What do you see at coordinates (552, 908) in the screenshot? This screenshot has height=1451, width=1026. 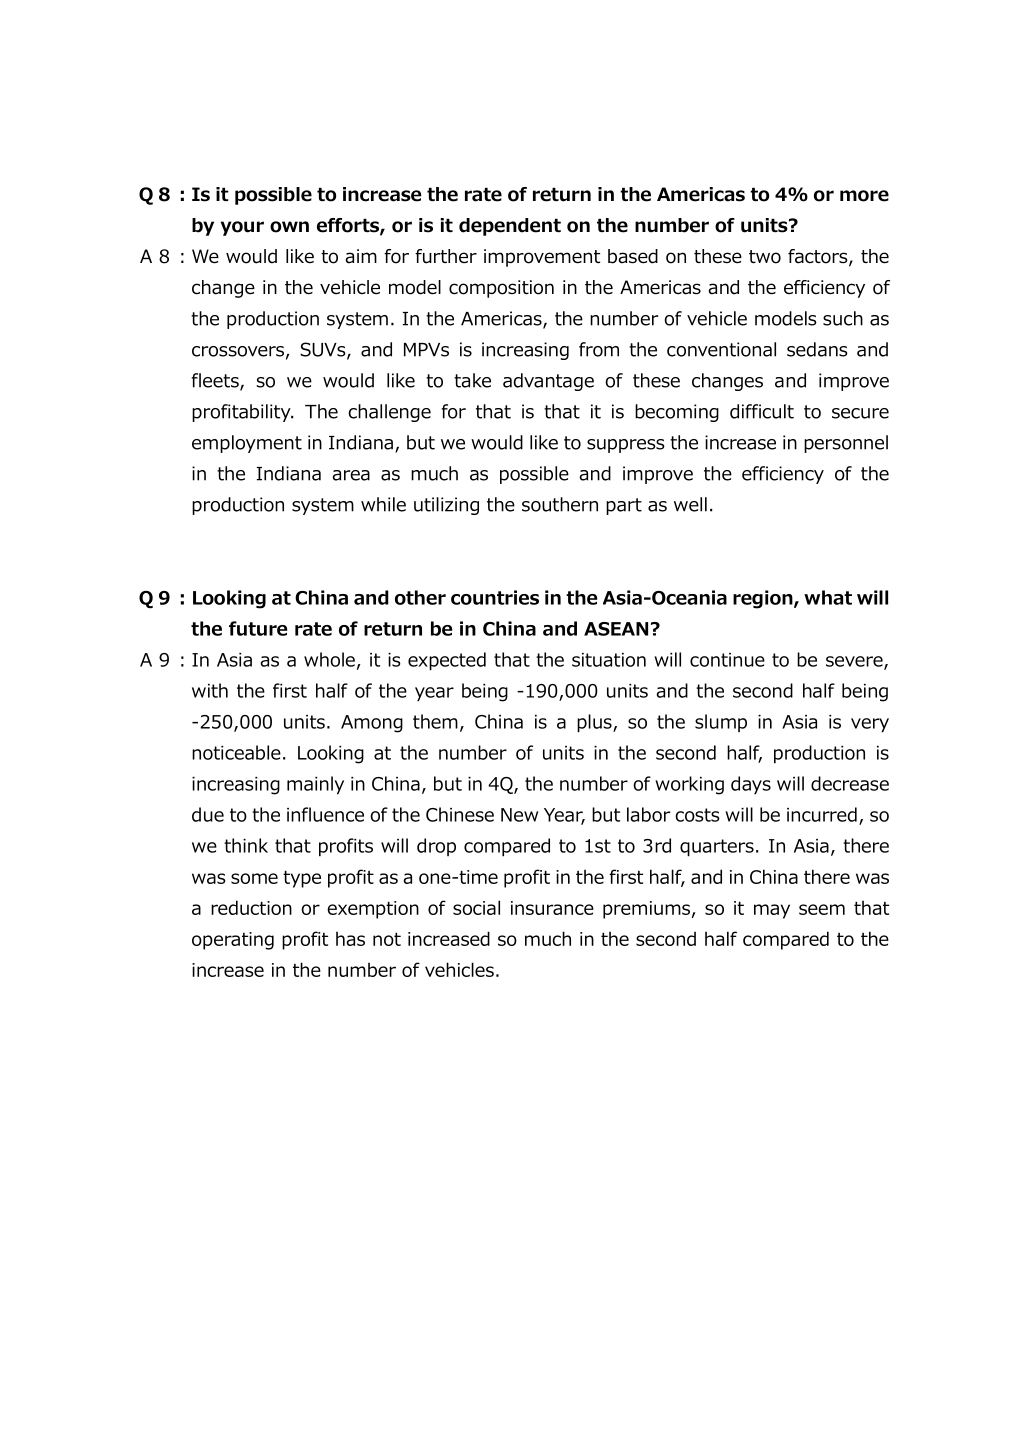 I see `insurance` at bounding box center [552, 908].
